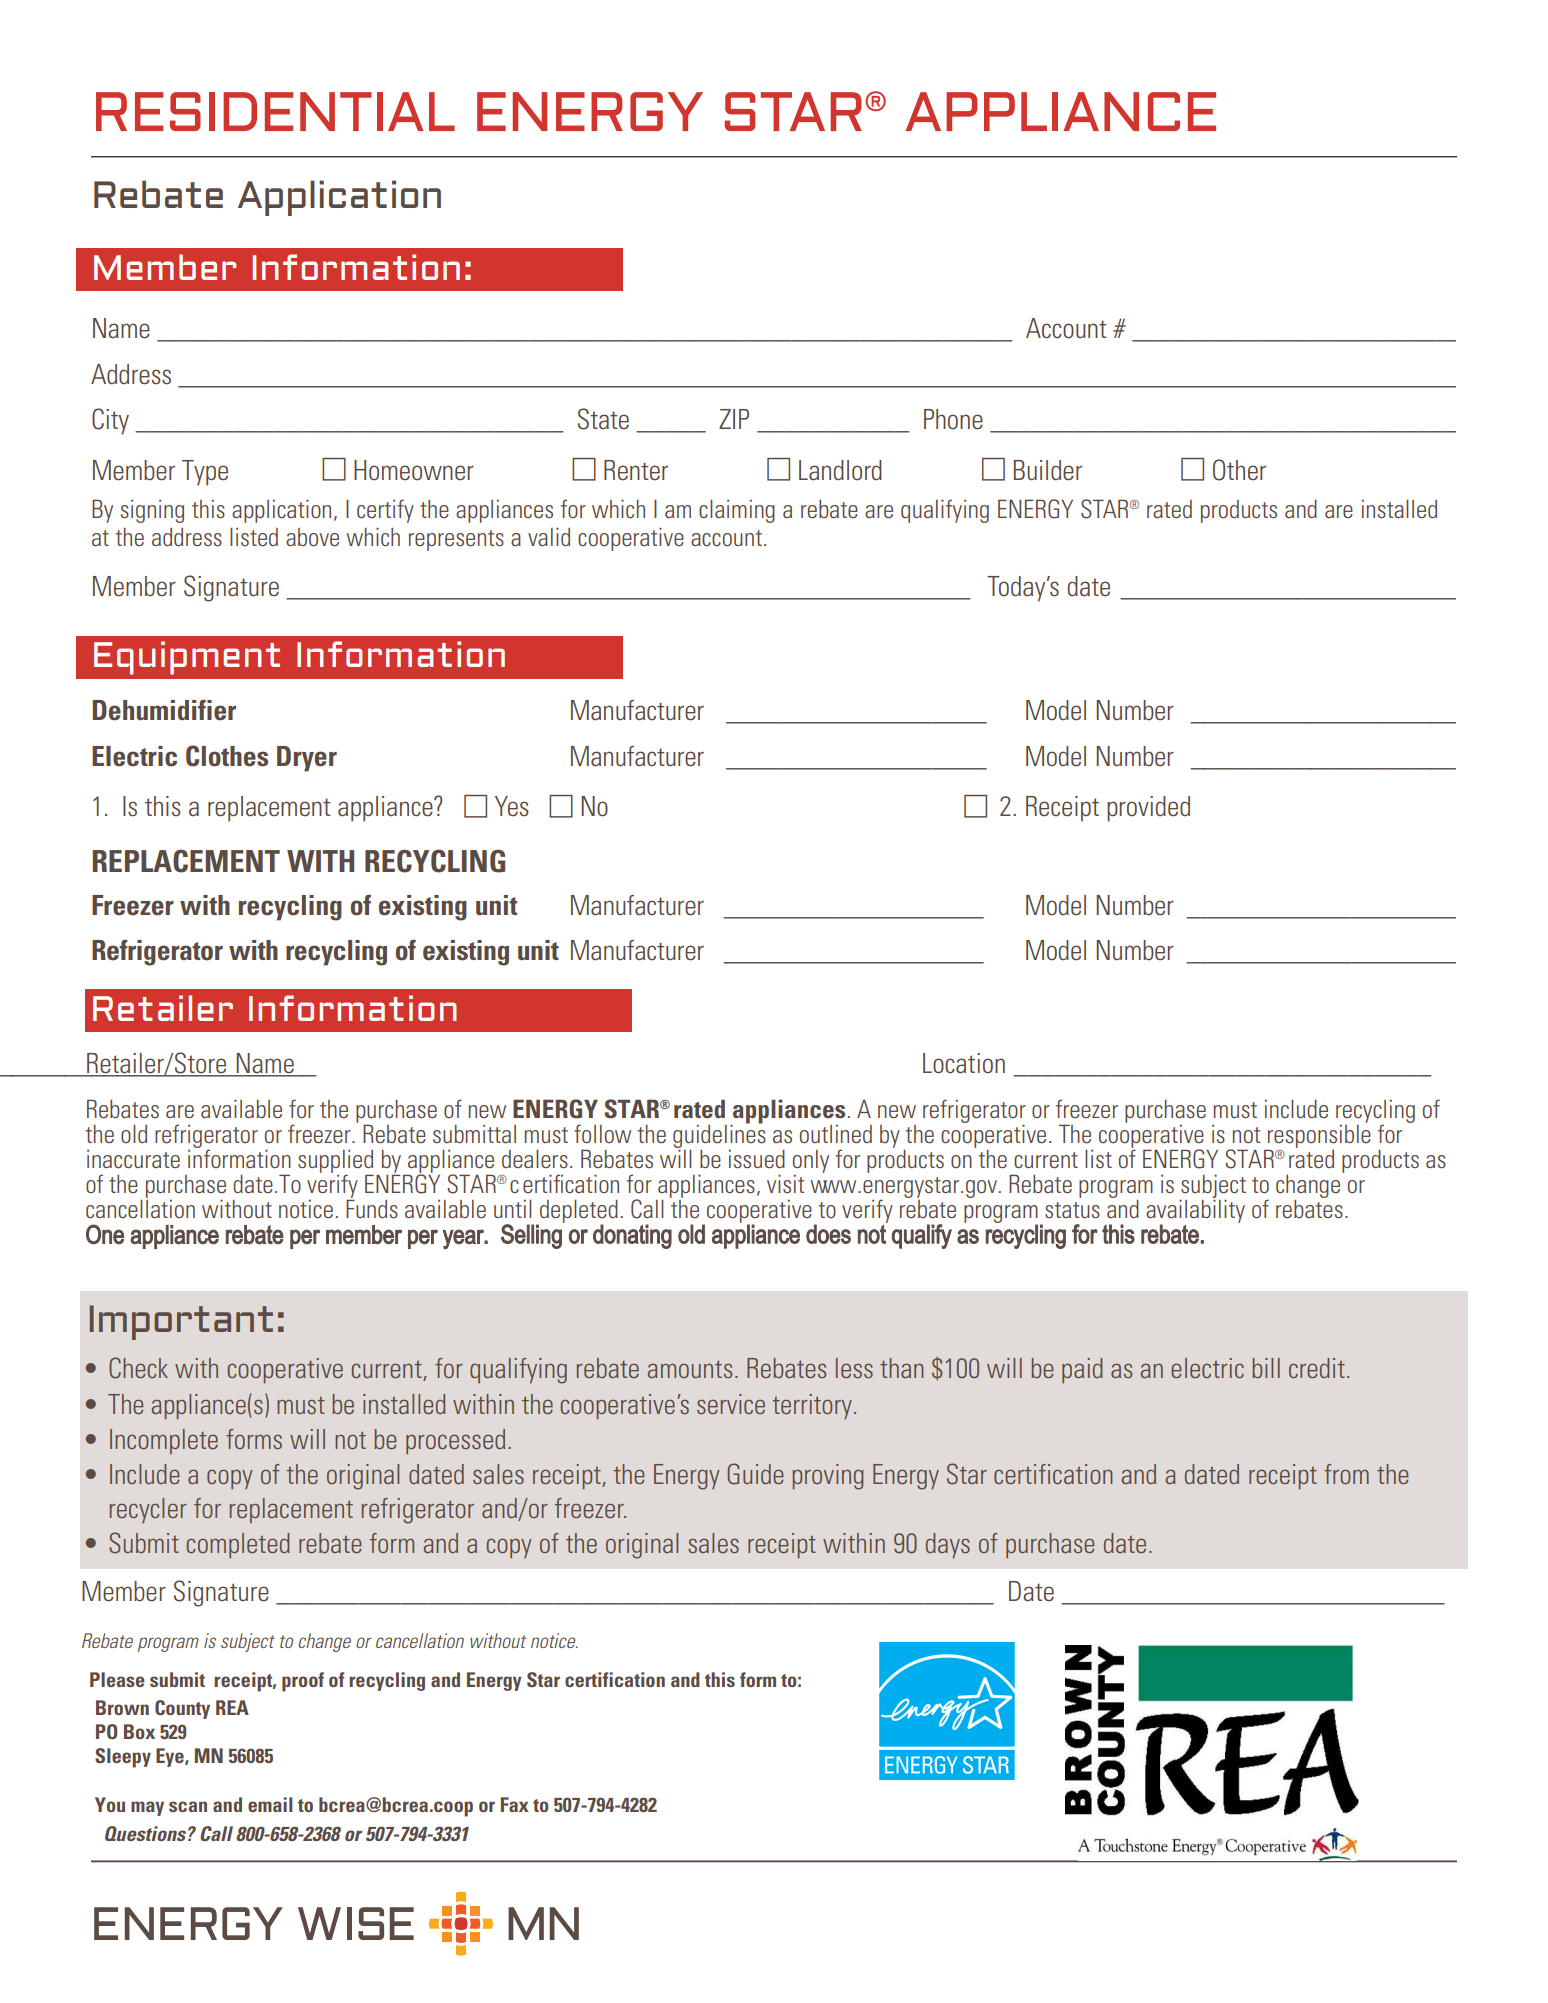 The width and height of the screenshot is (1548, 2003). Describe the element at coordinates (312, 537) in the screenshot. I see `above` at that location.
